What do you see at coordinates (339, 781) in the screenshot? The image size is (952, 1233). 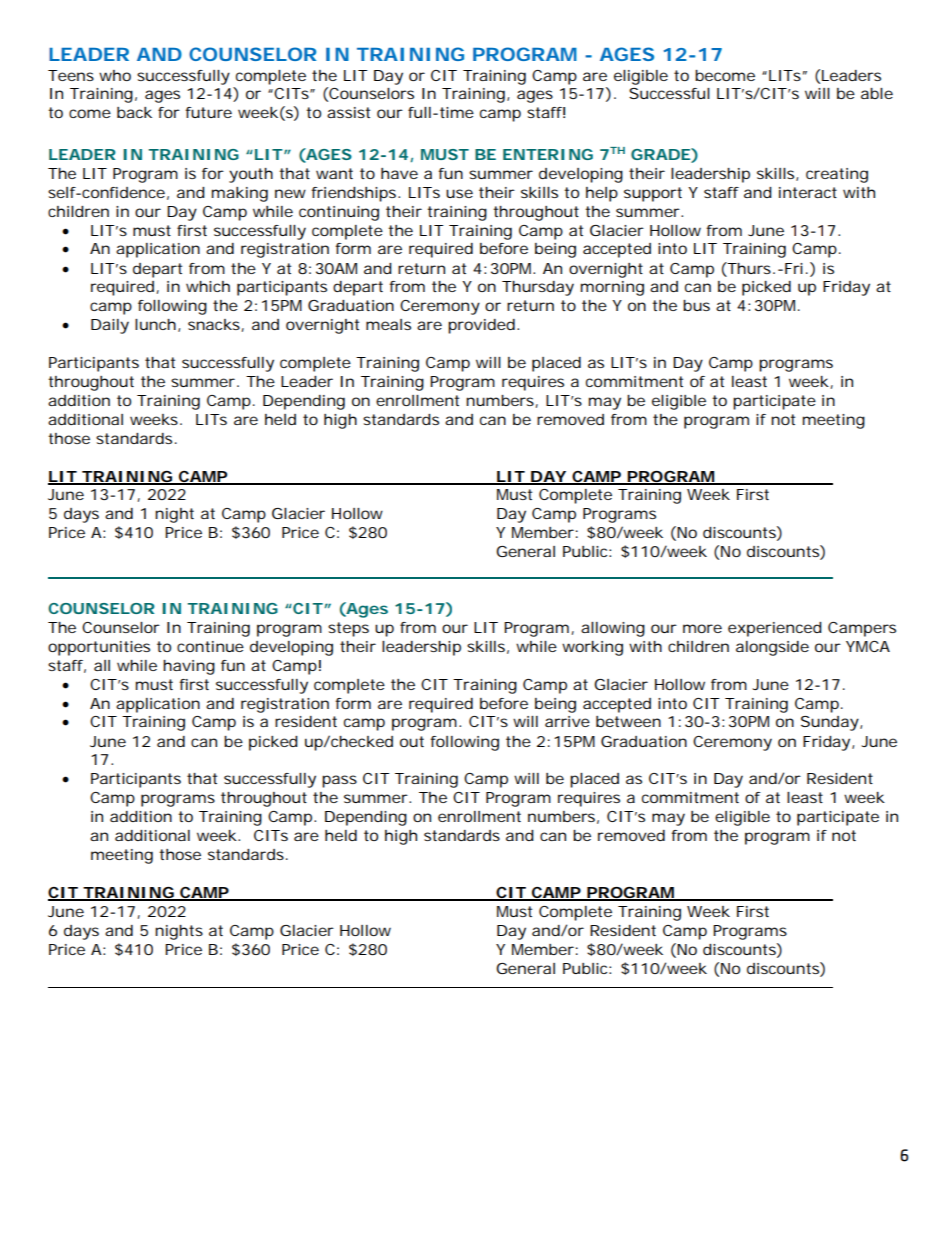 I see `pass` at bounding box center [339, 781].
